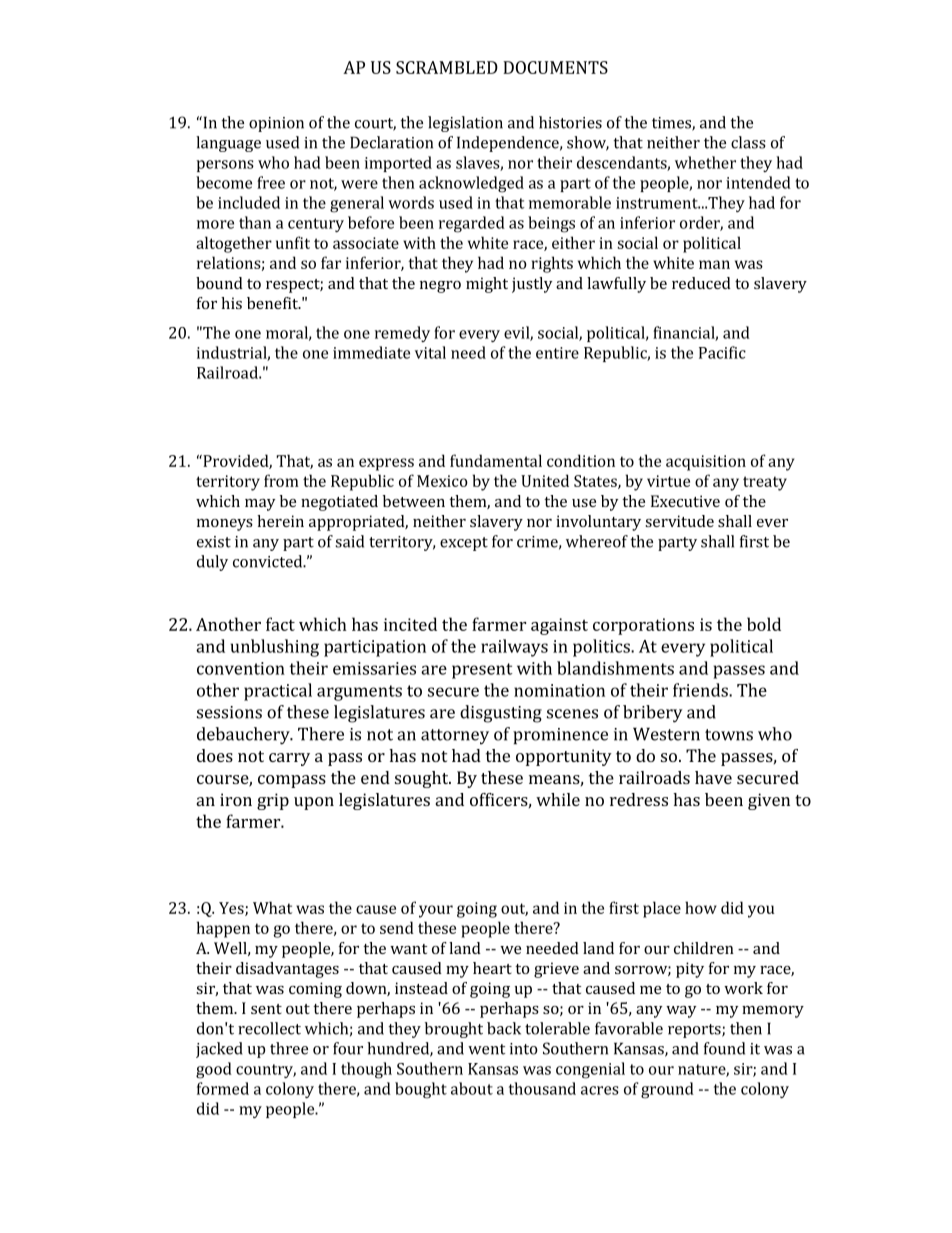 Image resolution: width=952 pixels, height=1233 pixels. What do you see at coordinates (289, 1048) in the page?
I see `three` at bounding box center [289, 1048].
